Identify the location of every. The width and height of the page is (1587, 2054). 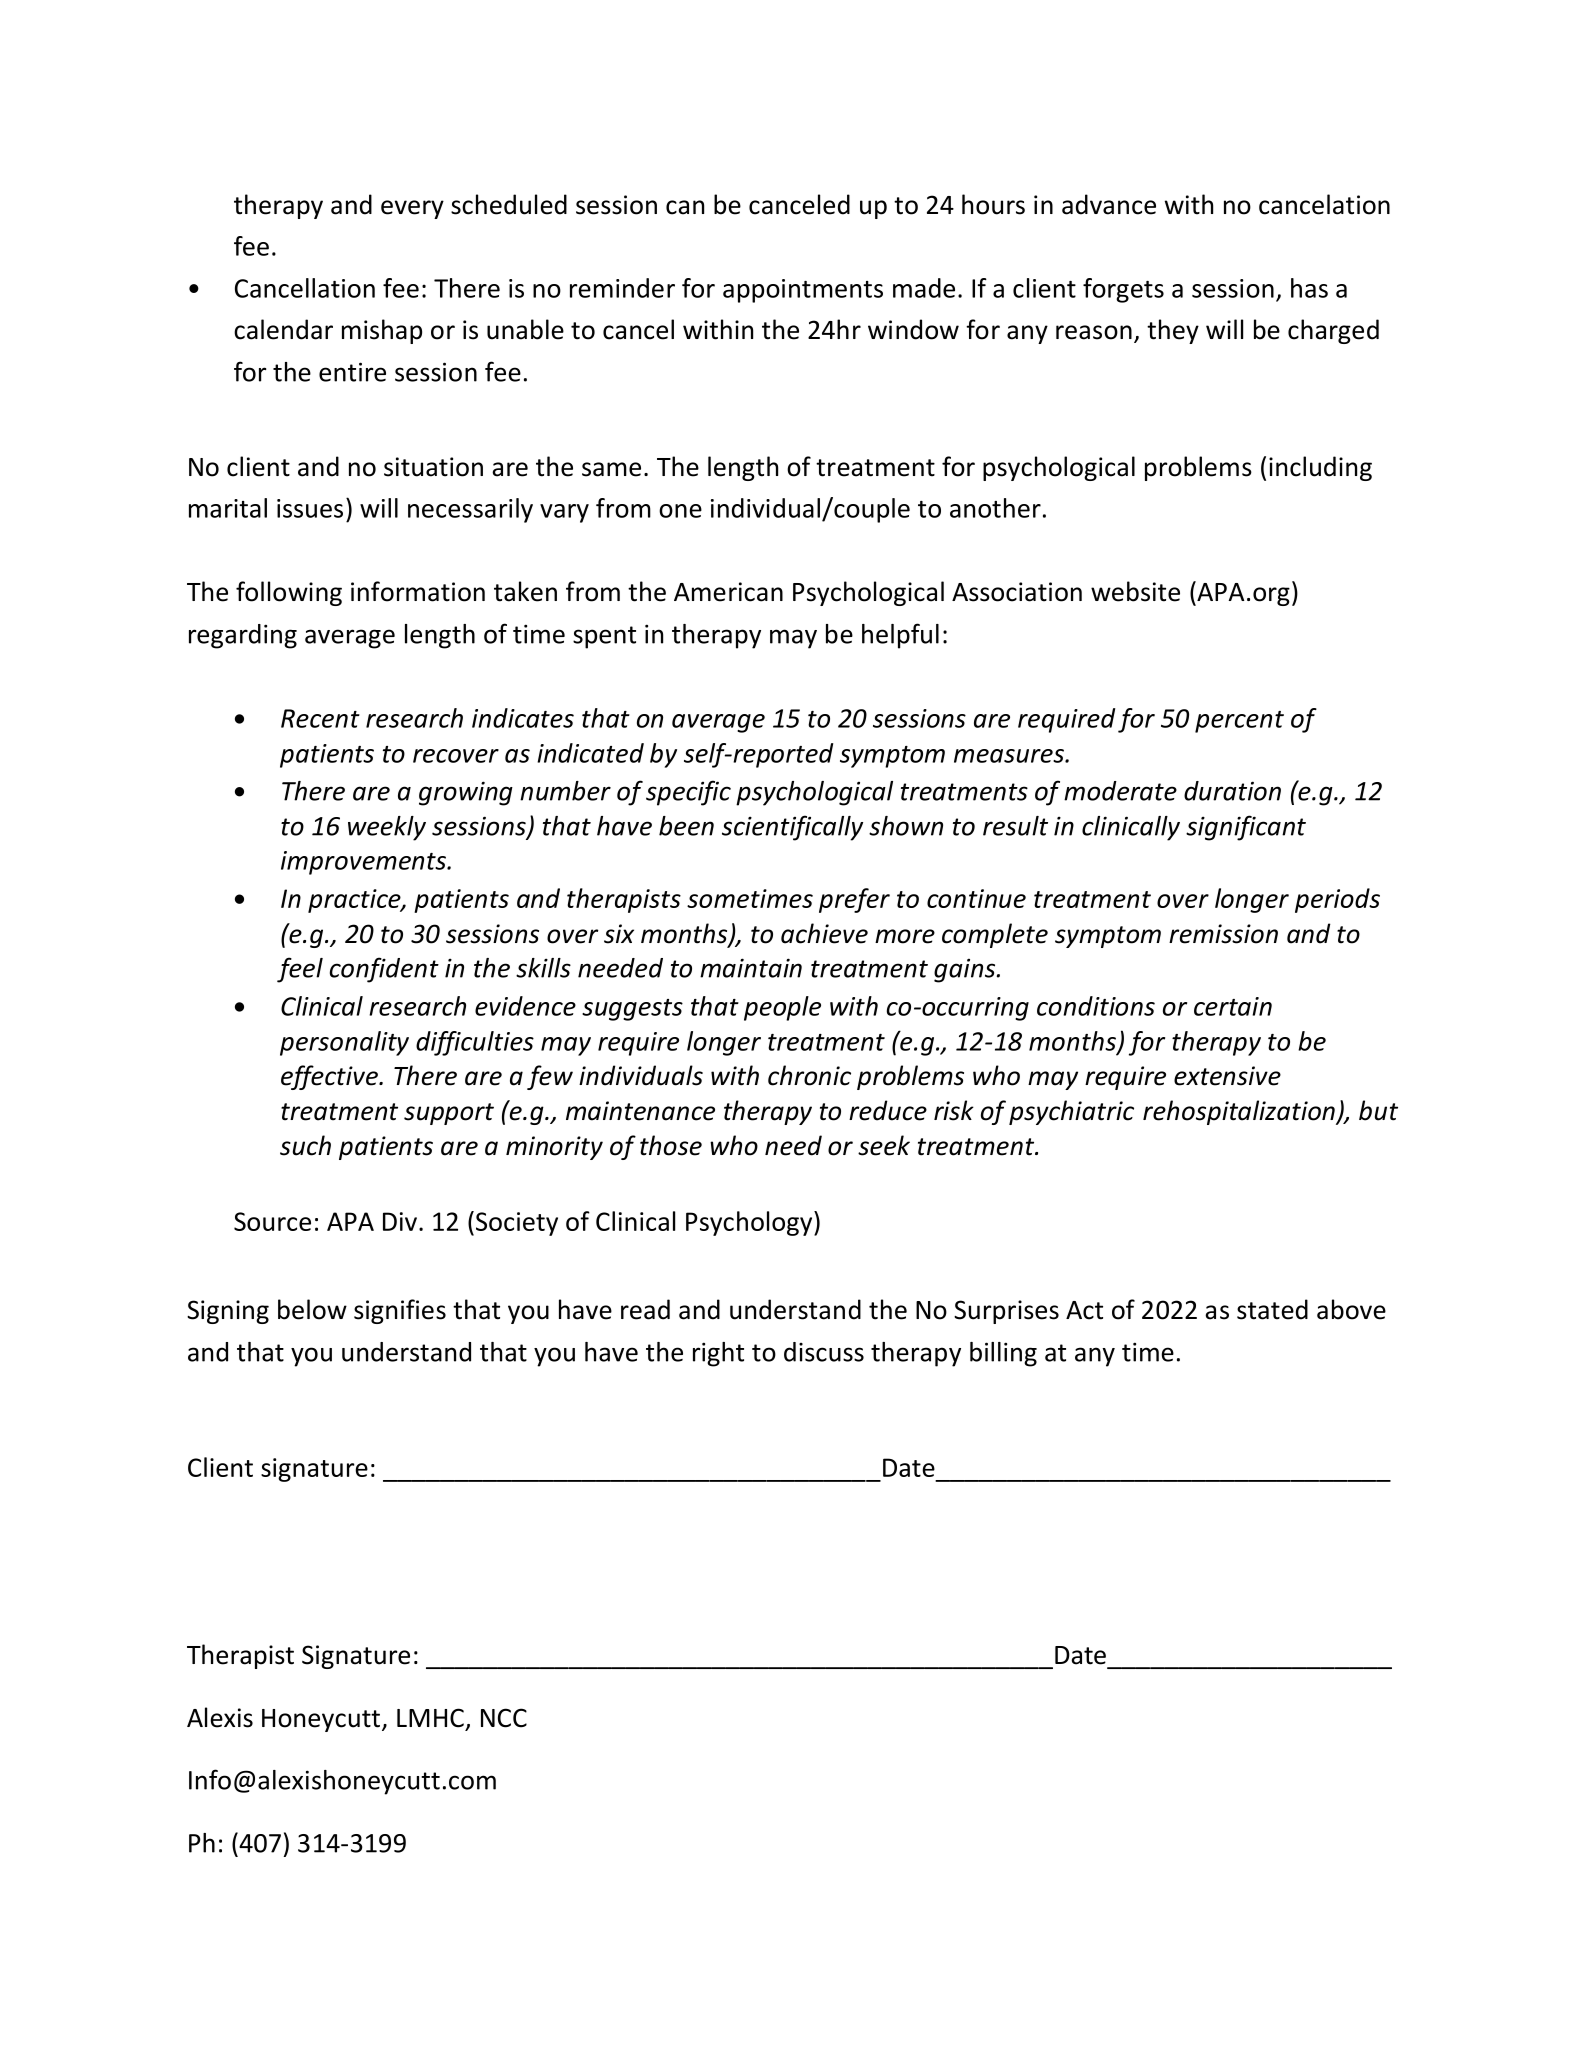
(412, 209).
